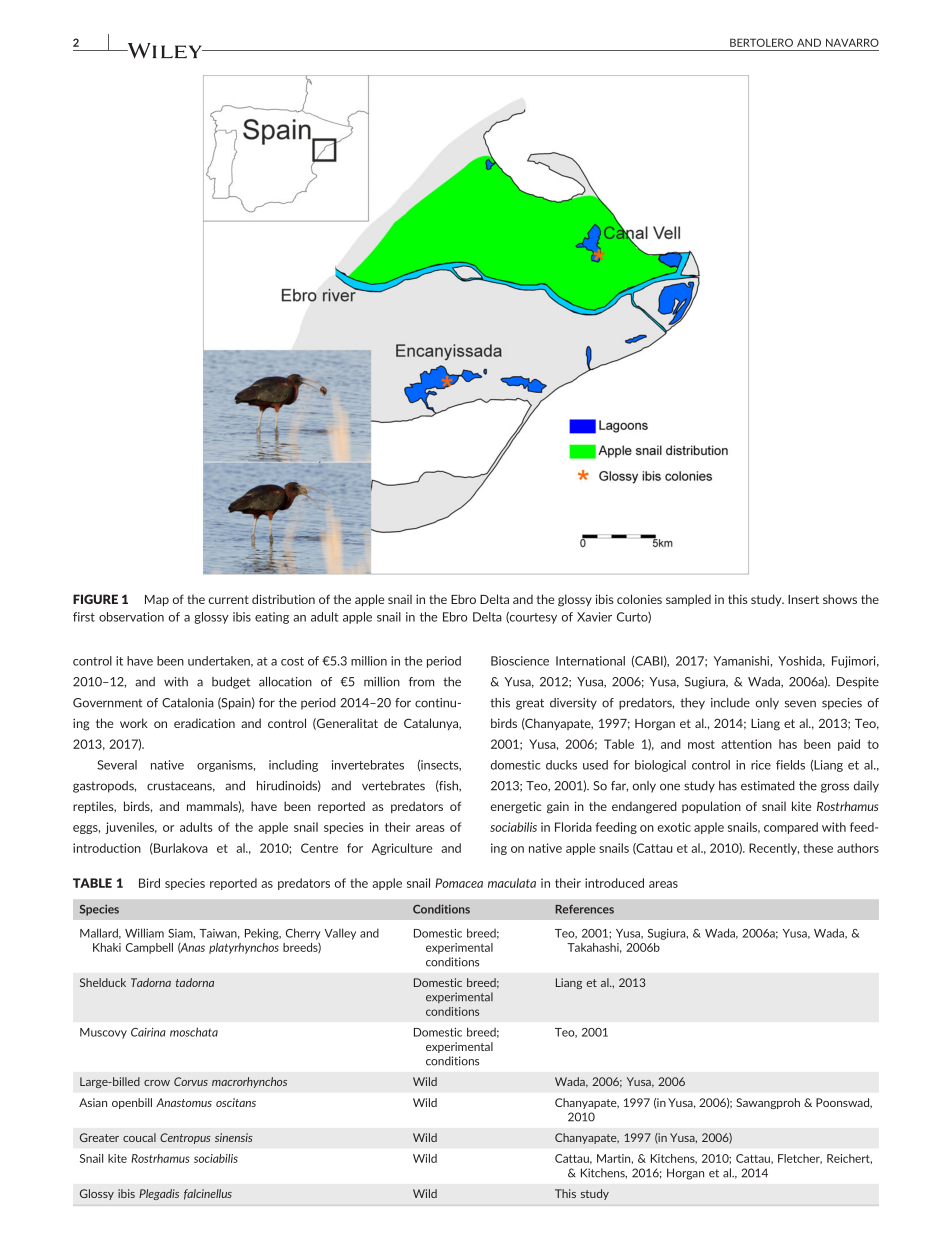  What do you see at coordinates (639, 599) in the screenshot?
I see `colonies` at bounding box center [639, 599].
